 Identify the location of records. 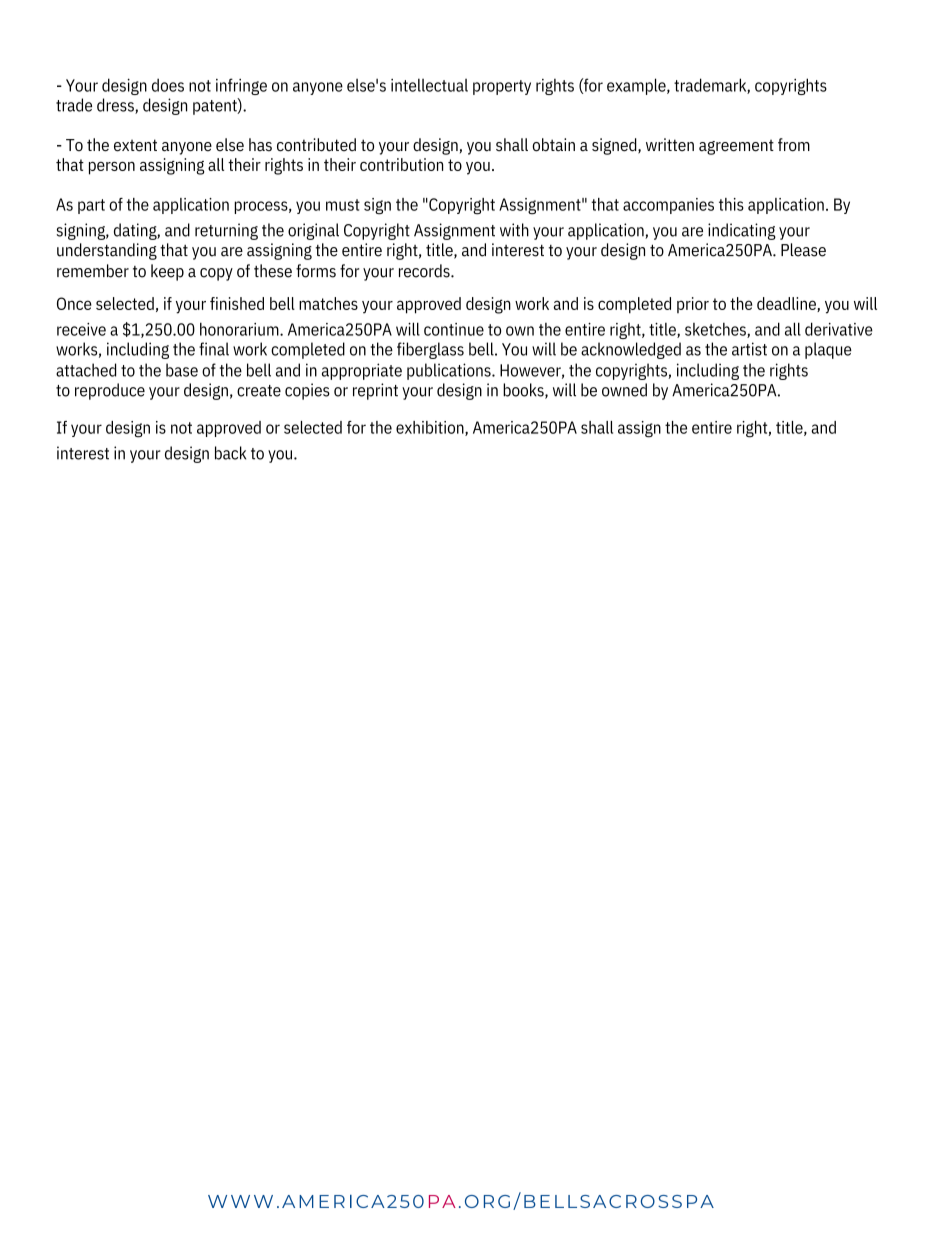
(425, 271).
